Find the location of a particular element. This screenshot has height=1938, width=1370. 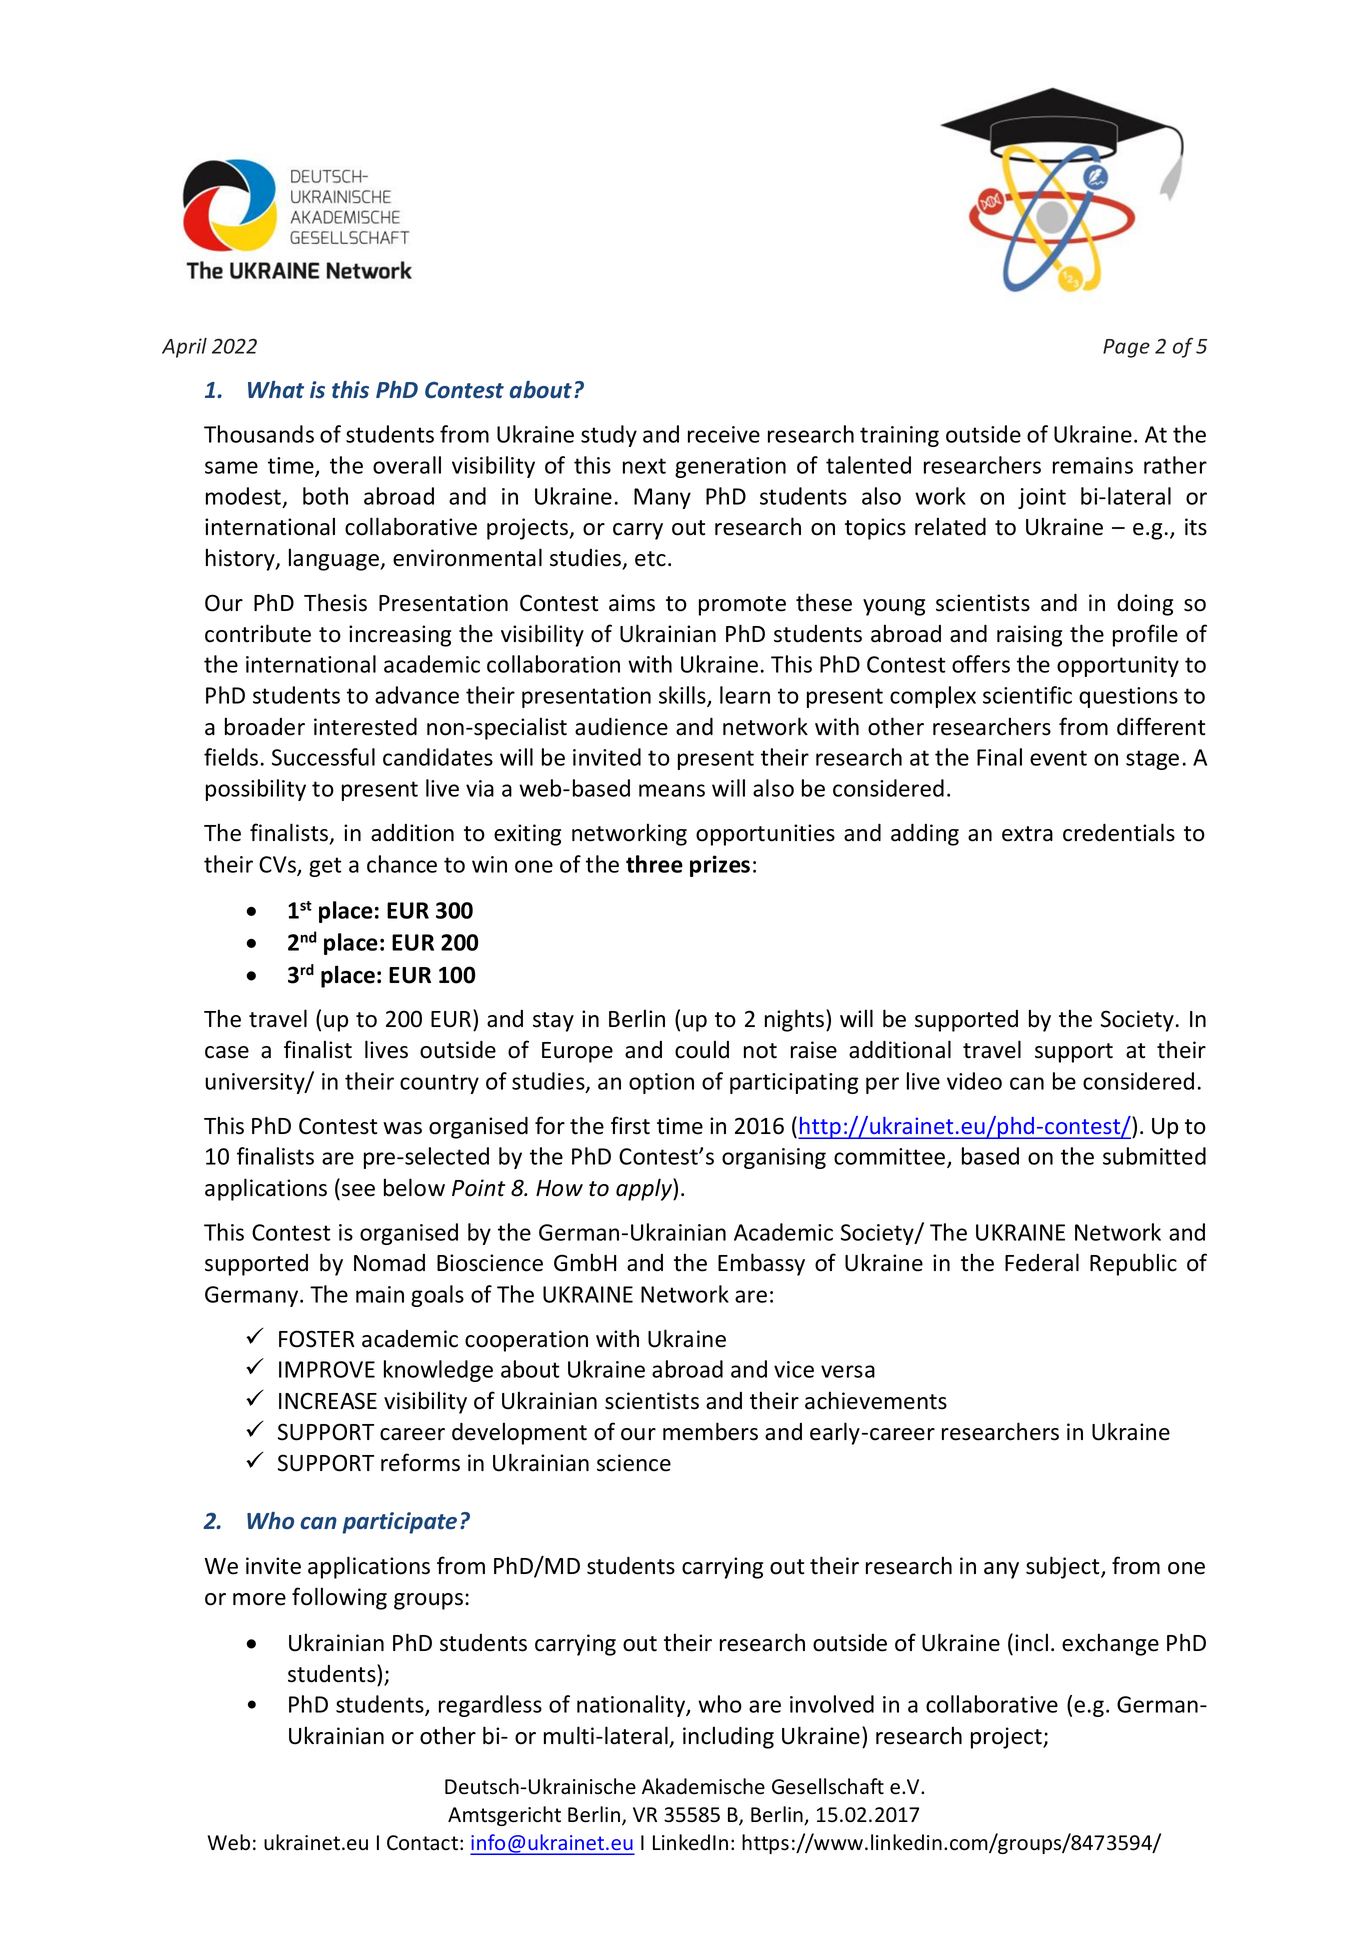

case is located at coordinates (227, 1052).
